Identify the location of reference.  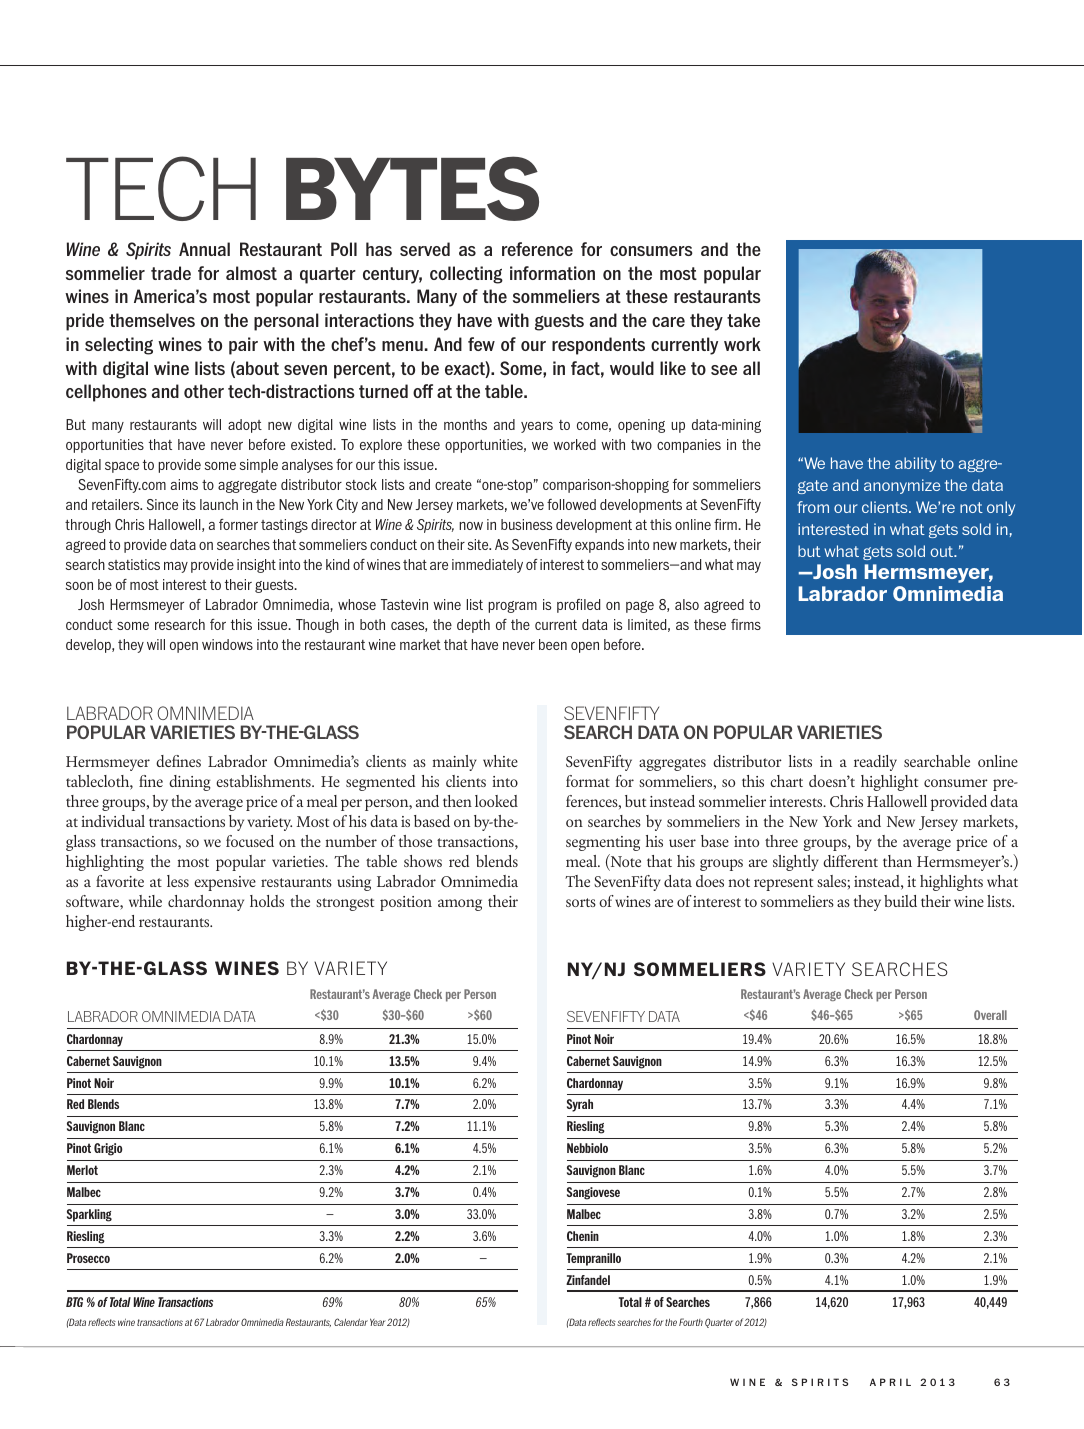
(537, 249).
